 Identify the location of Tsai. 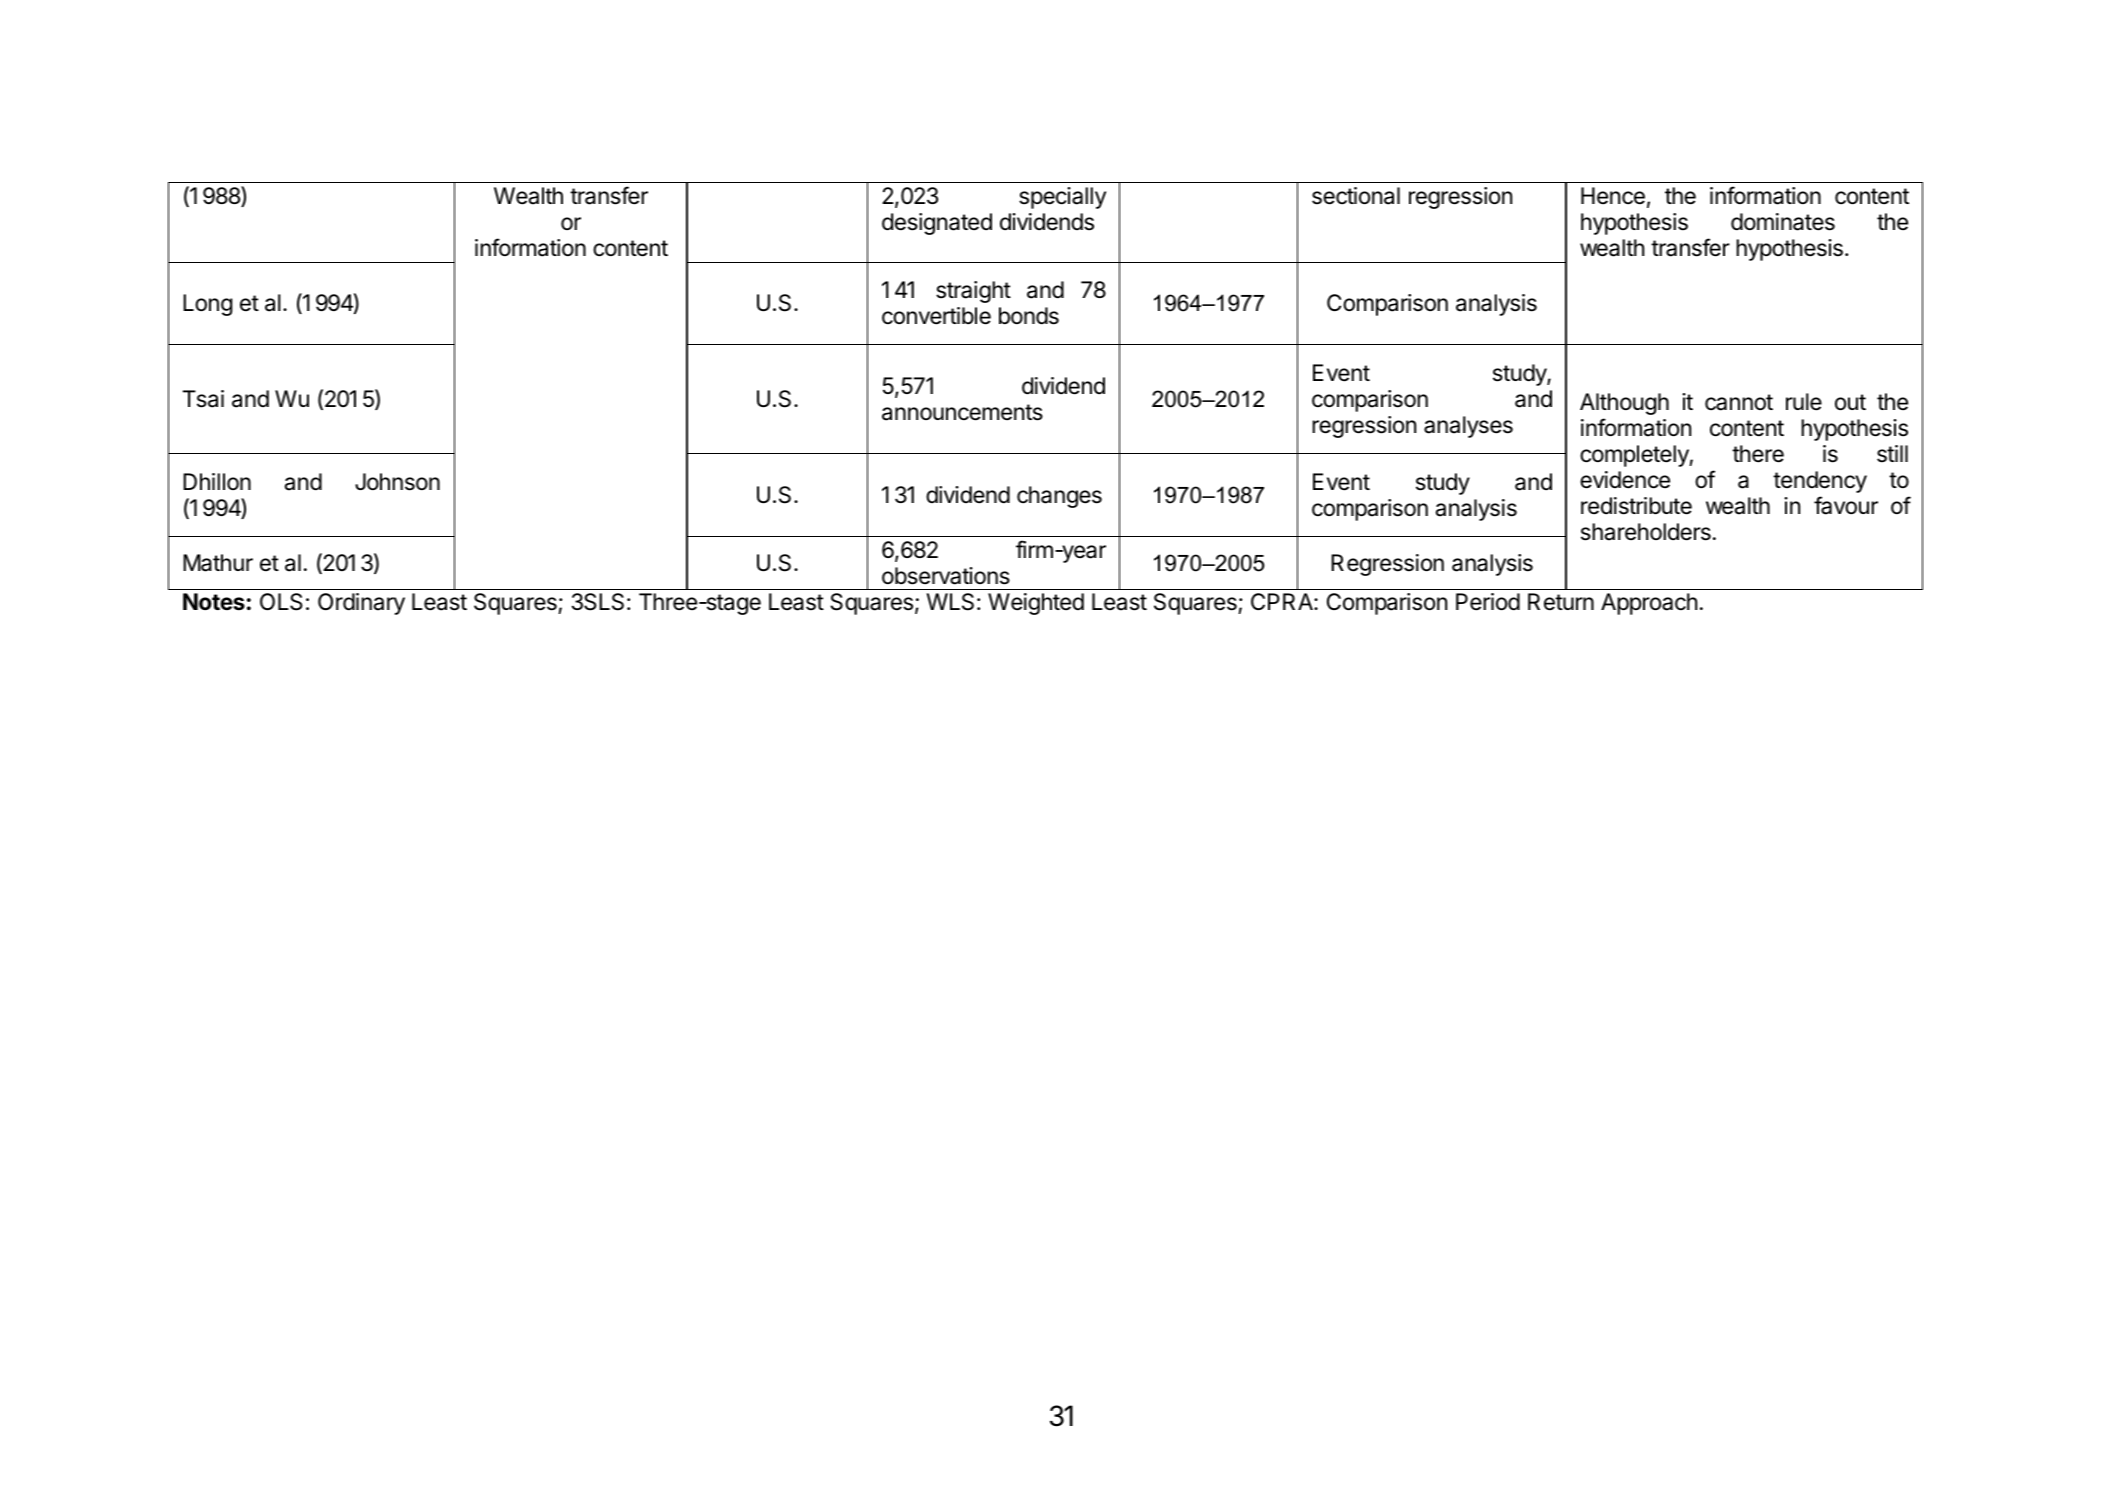
(203, 399).
